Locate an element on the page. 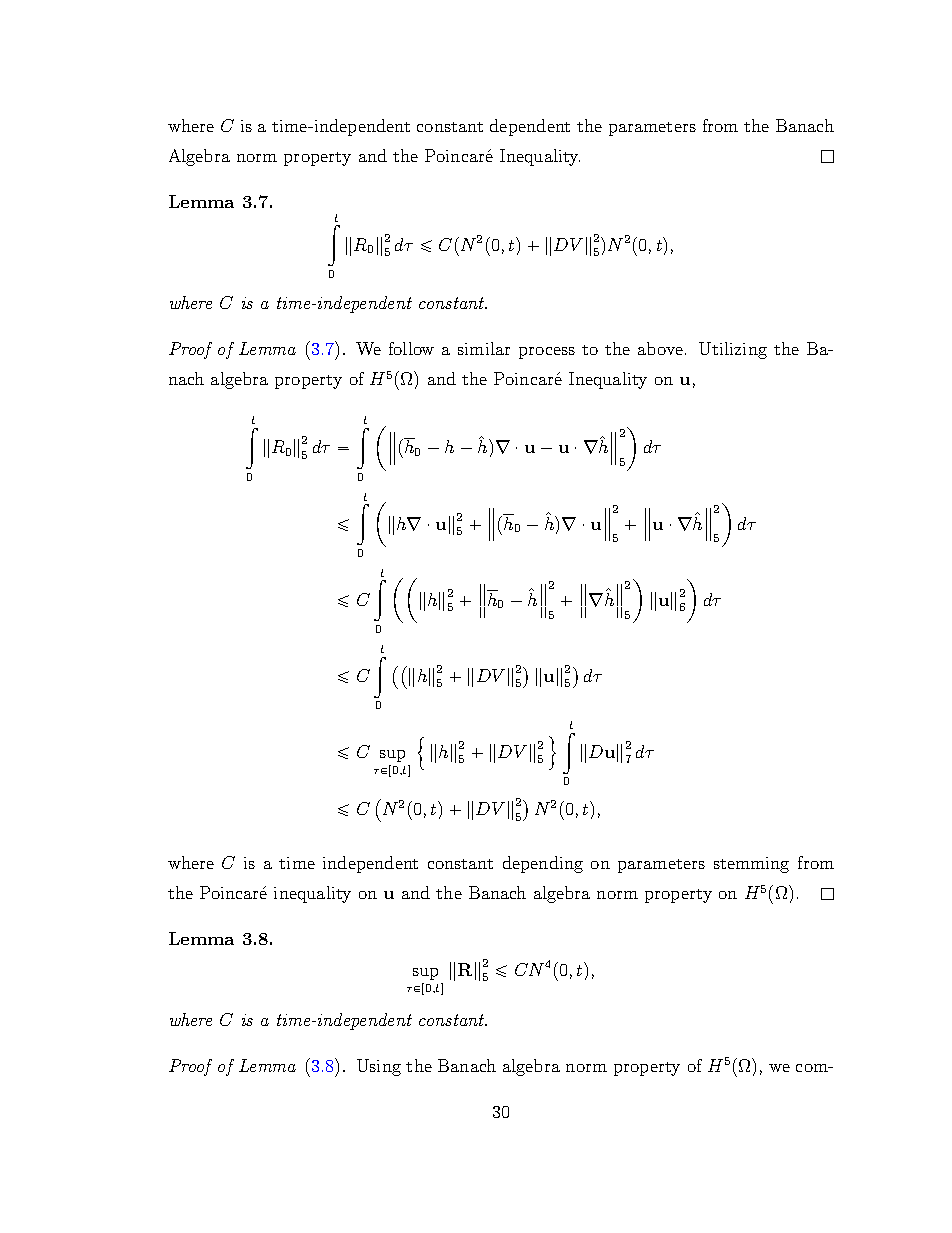 The width and height of the document is (952, 1233). above is located at coordinates (660, 348).
